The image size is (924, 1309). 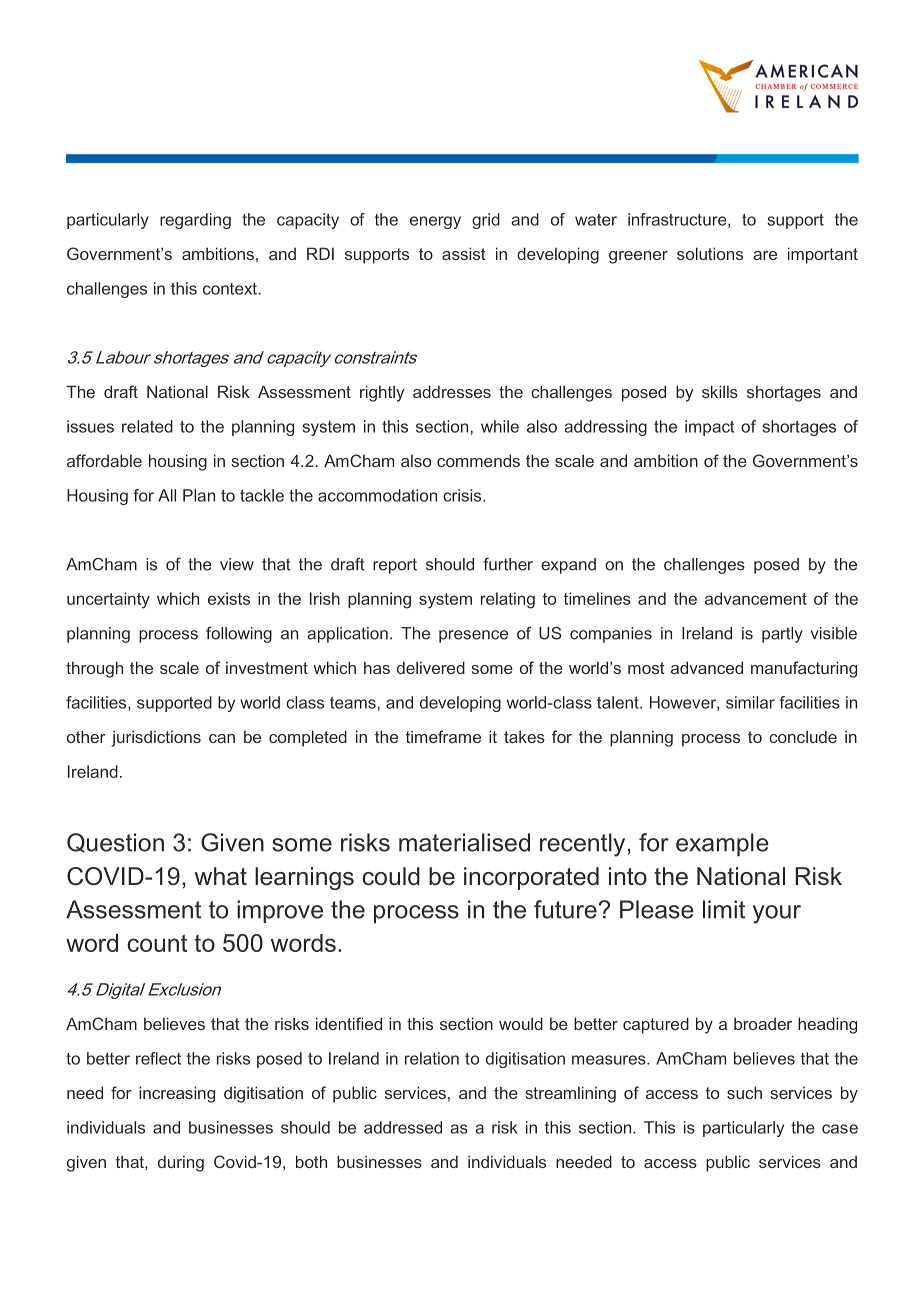 I want to click on assist, so click(x=464, y=253).
